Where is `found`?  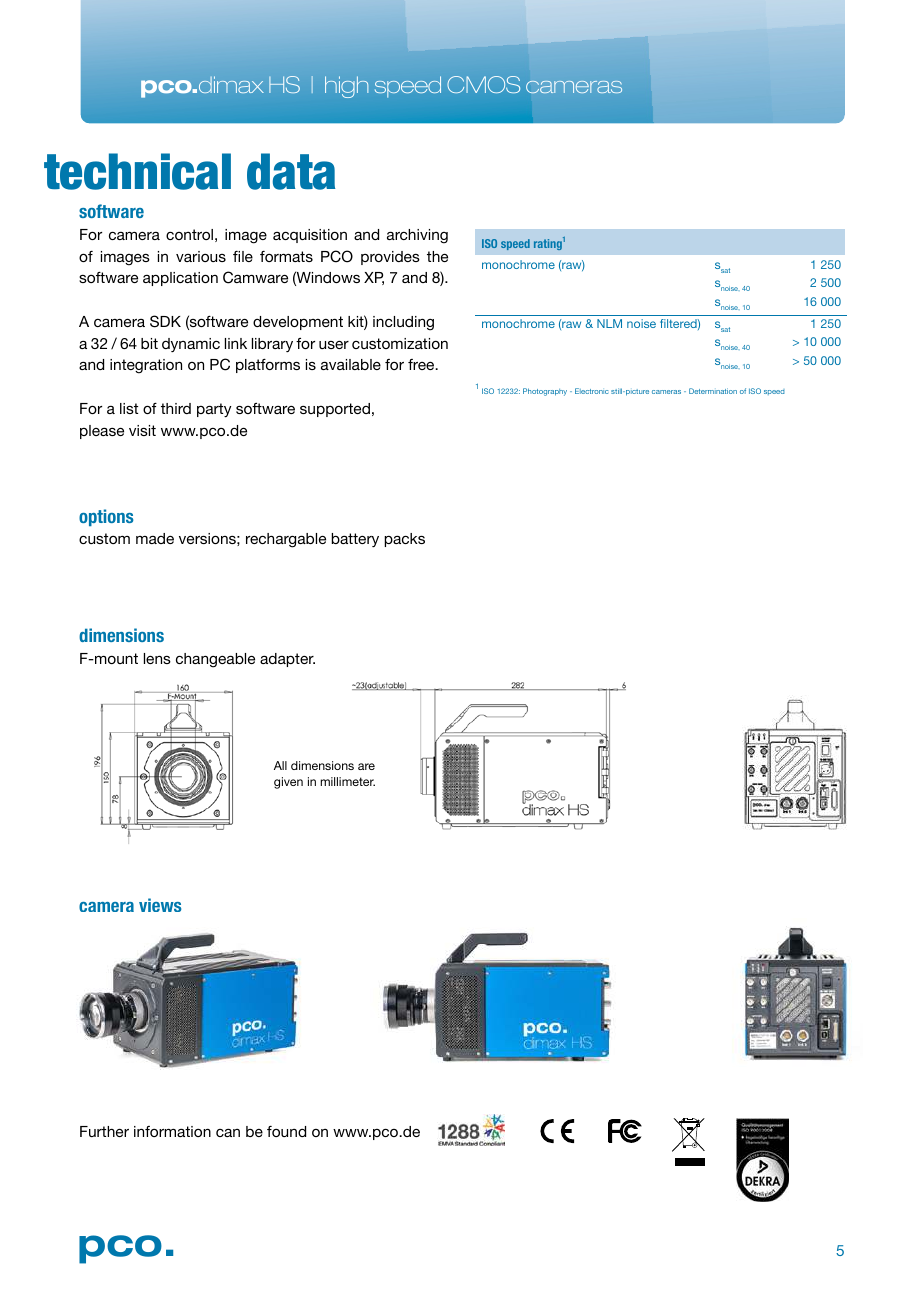 found is located at coordinates (286, 1131).
